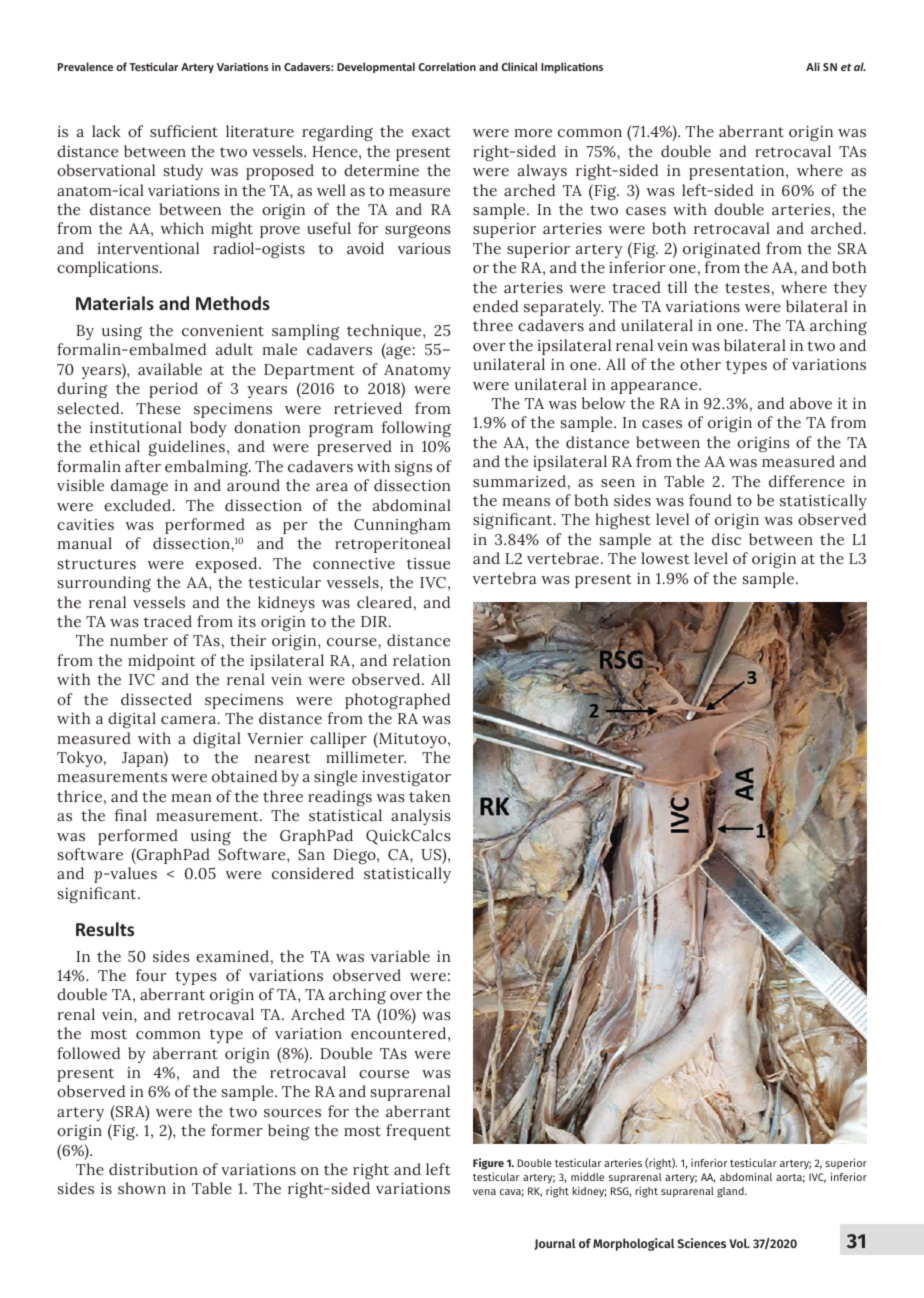  Describe the element at coordinates (726, 539) in the screenshot. I see `disc` at that location.
